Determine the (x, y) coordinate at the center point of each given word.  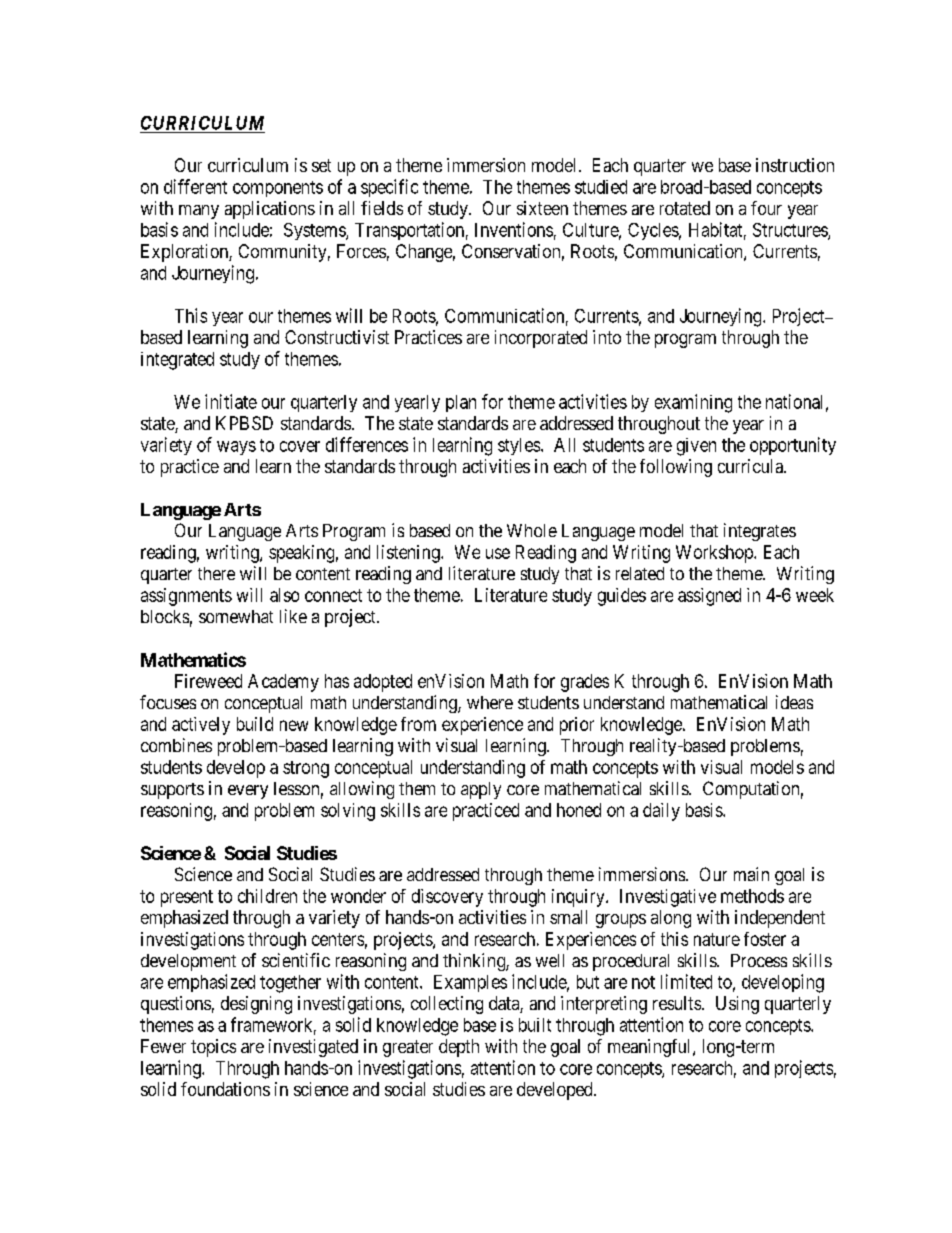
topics (213, 1048)
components (278, 189)
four (766, 208)
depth (459, 1048)
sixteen (542, 208)
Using (737, 1005)
